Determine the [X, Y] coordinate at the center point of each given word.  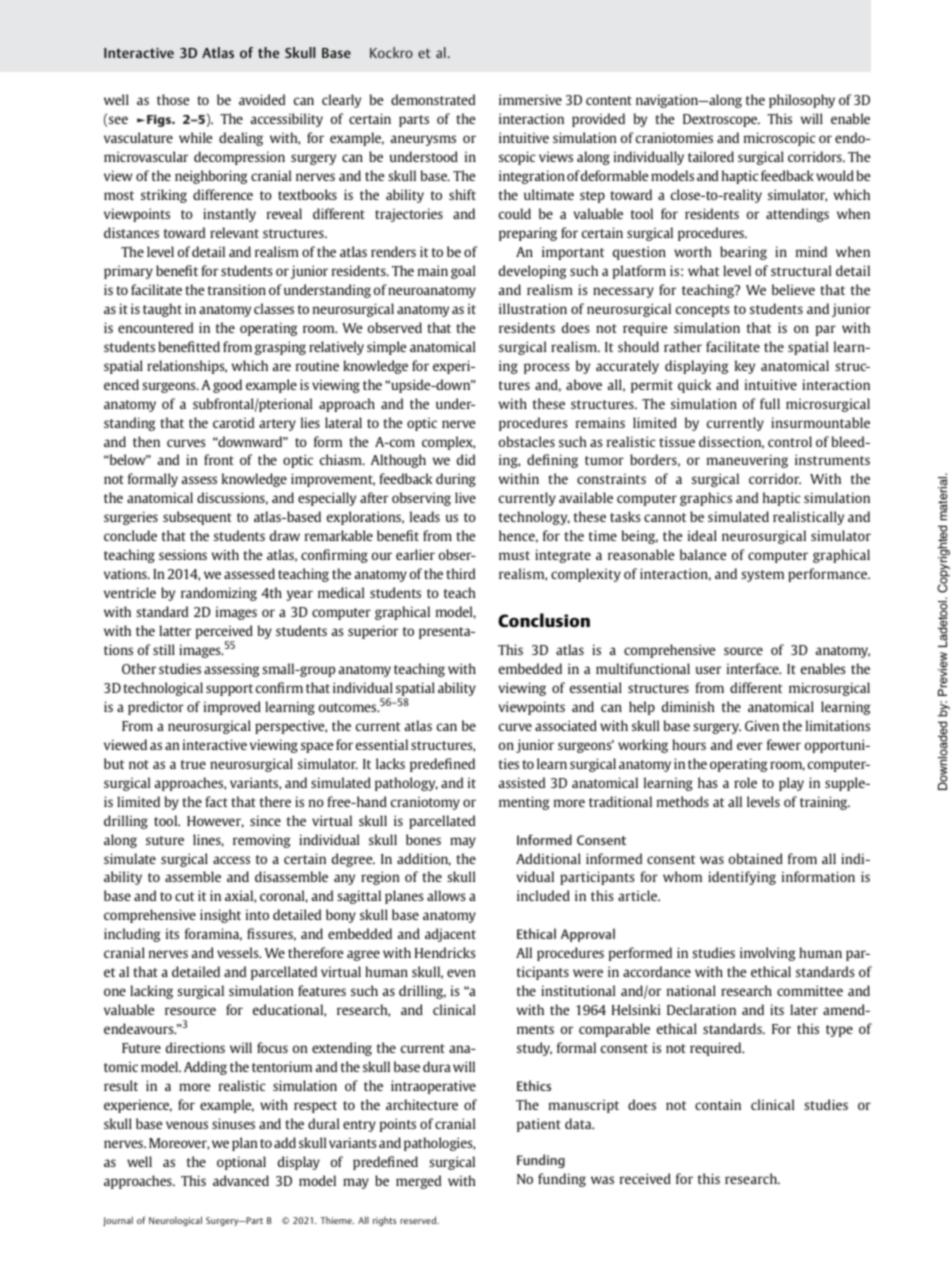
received [645, 1178]
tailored [711, 156]
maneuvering [747, 461]
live [465, 497]
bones [423, 839]
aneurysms [423, 140]
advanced [241, 1180]
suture [165, 840]
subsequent [197, 518]
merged [418, 1182]
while [195, 137]
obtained [756, 858]
